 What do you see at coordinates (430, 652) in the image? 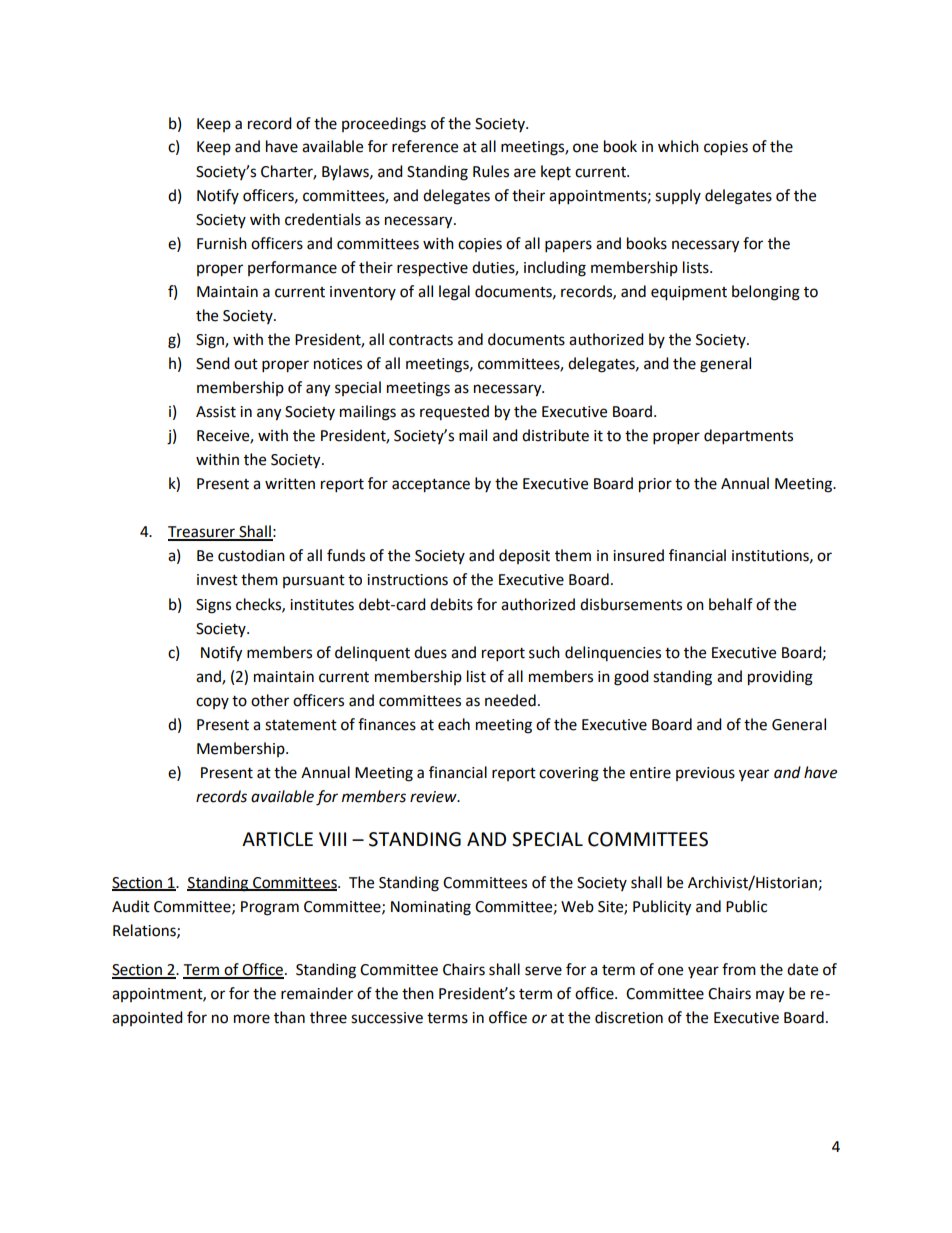
I see `dues` at bounding box center [430, 652].
